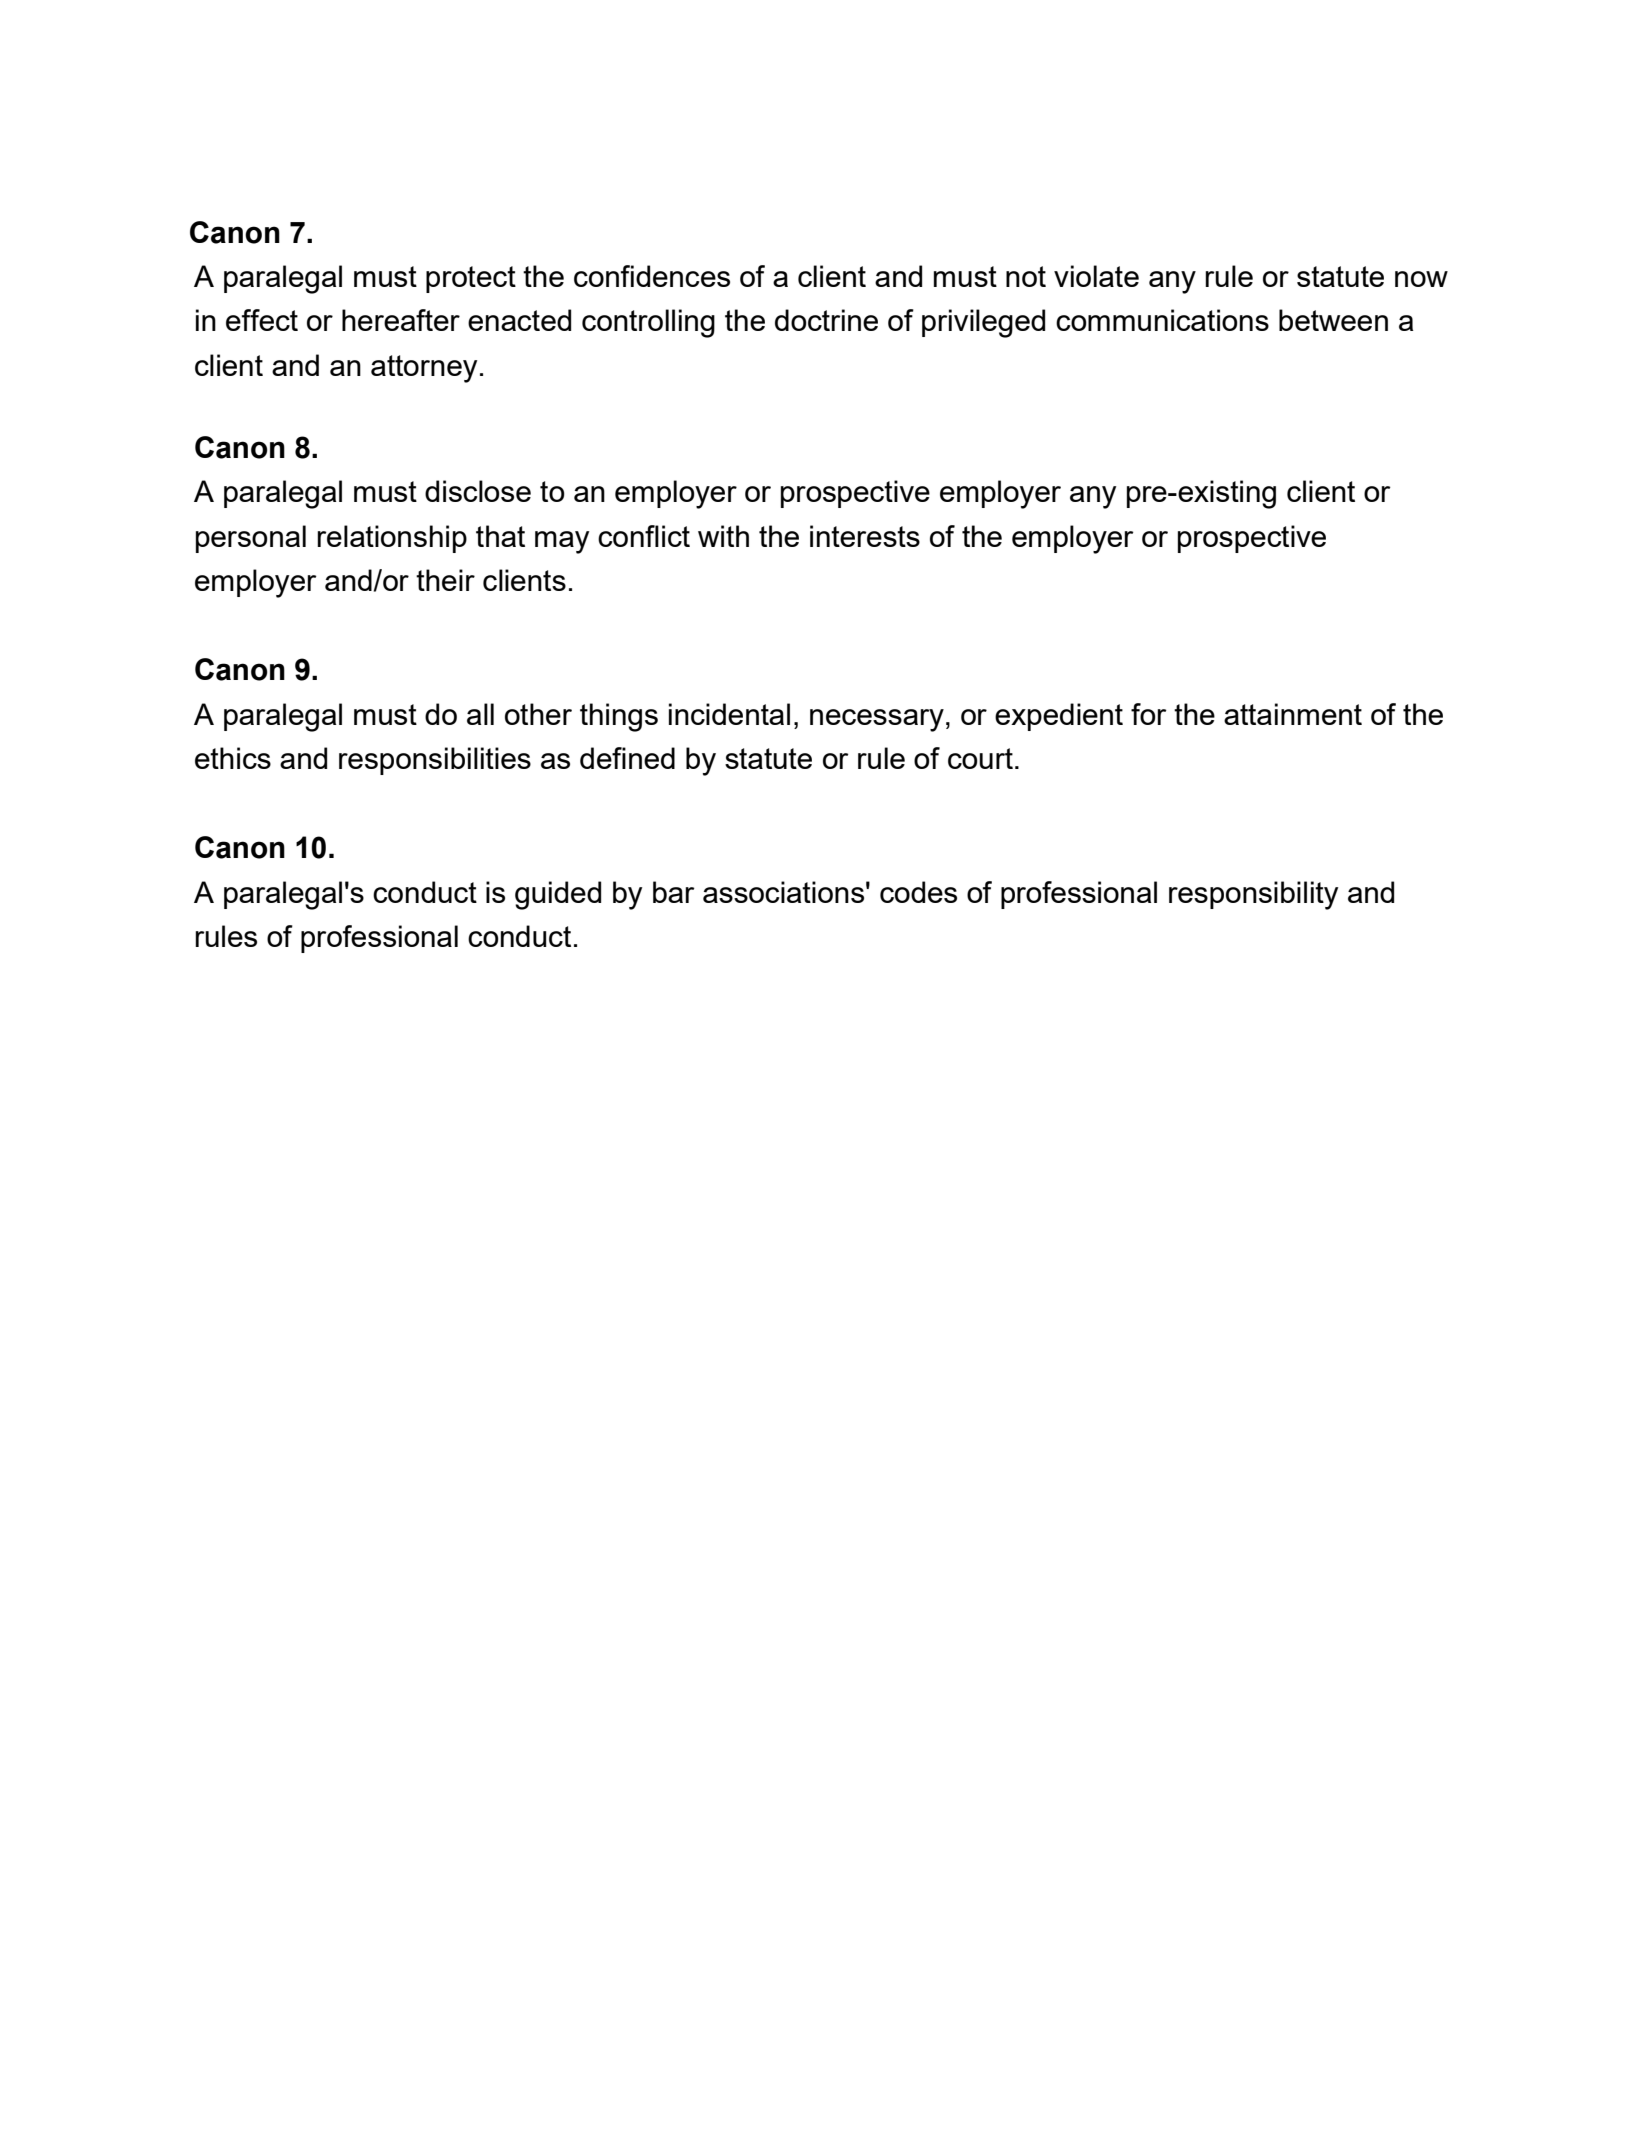 The height and width of the document is (2135, 1650). What do you see at coordinates (558, 895) in the document?
I see `guided` at bounding box center [558, 895].
